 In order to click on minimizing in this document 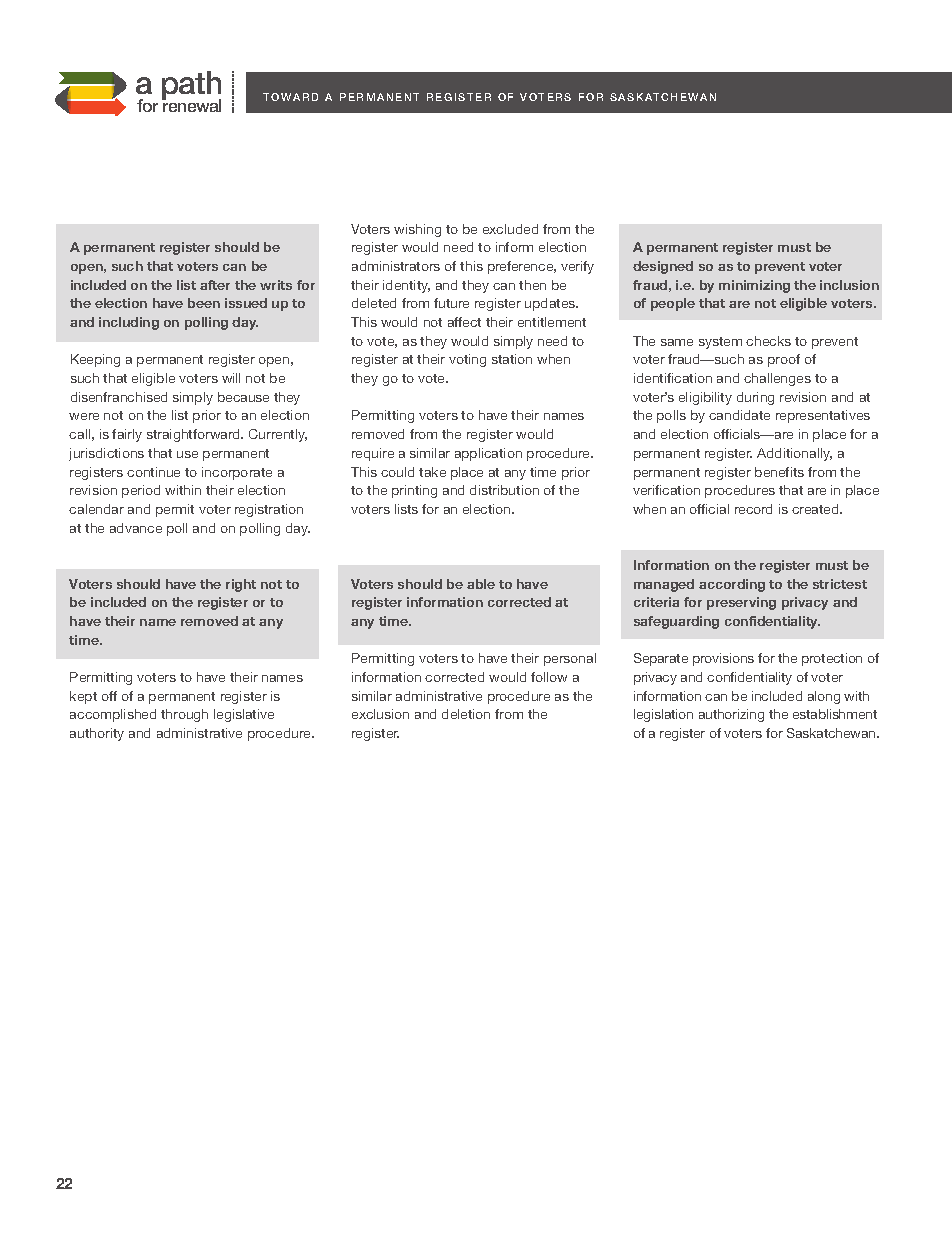, I will do `click(754, 286)`.
